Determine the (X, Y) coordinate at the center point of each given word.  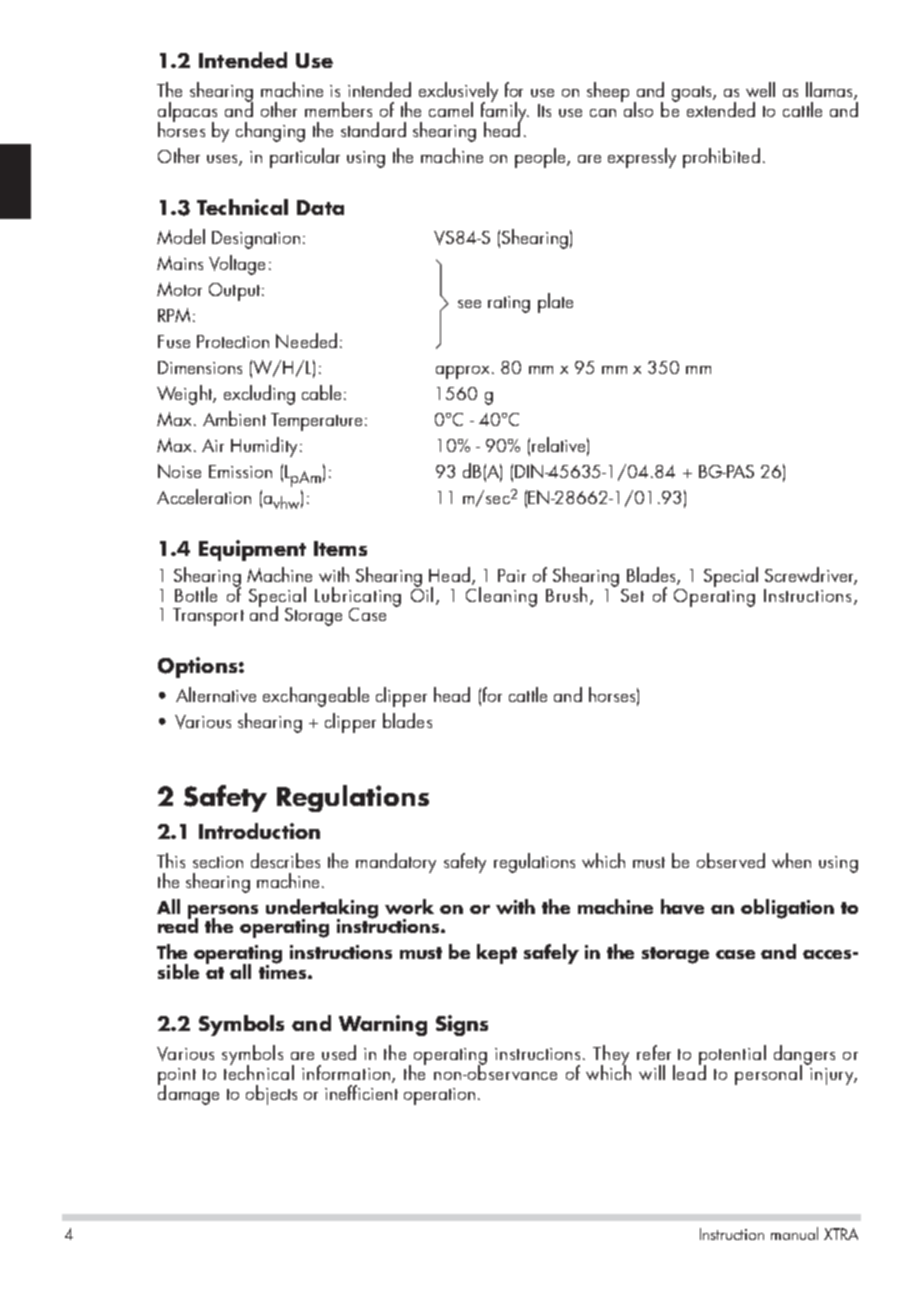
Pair (512, 575)
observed (731, 860)
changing (270, 132)
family (505, 112)
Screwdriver (811, 576)
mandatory (396, 863)
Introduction (259, 831)
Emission (240, 471)
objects (271, 1095)
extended (721, 109)
